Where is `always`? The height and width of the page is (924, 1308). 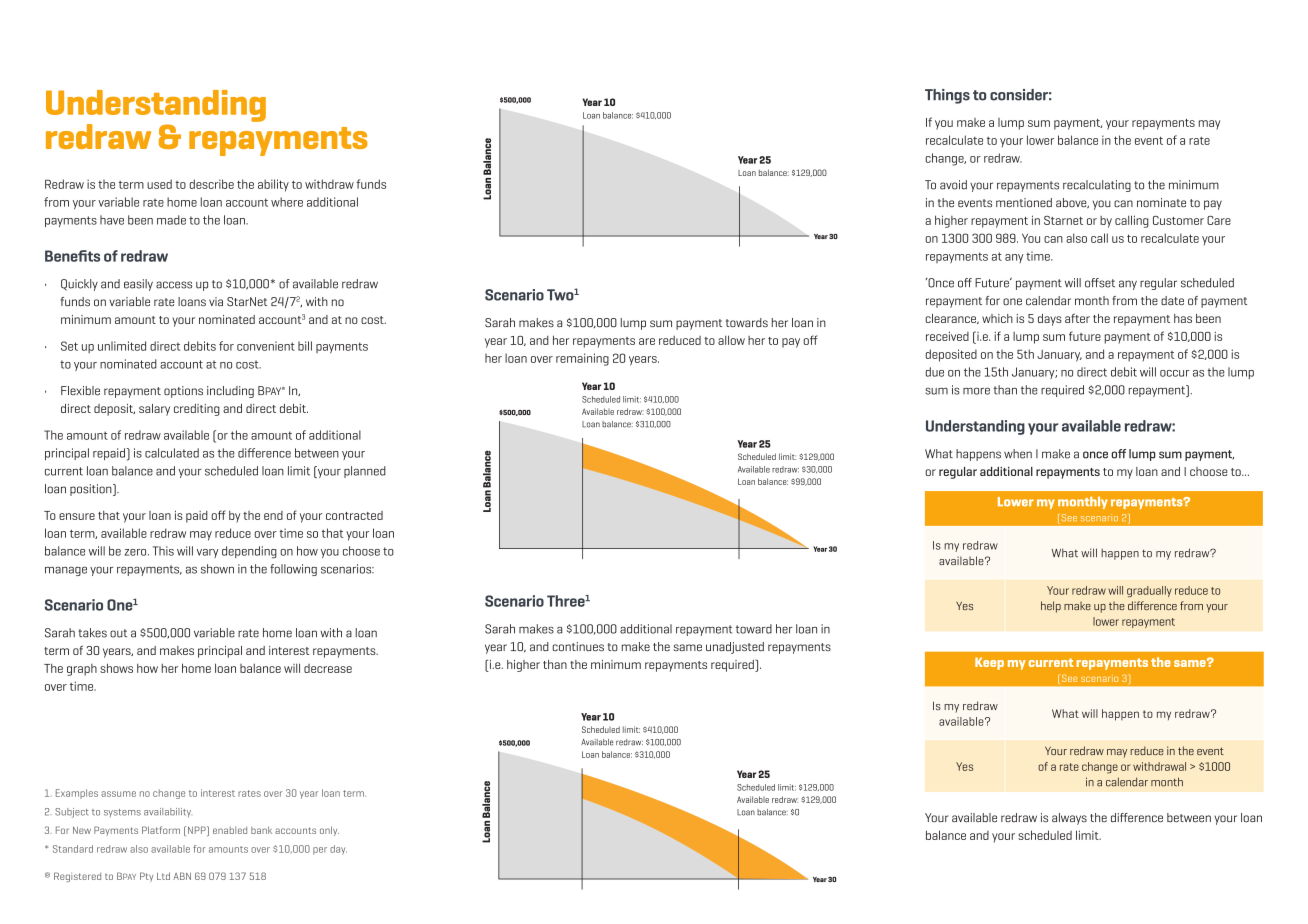
always is located at coordinates (1069, 819).
